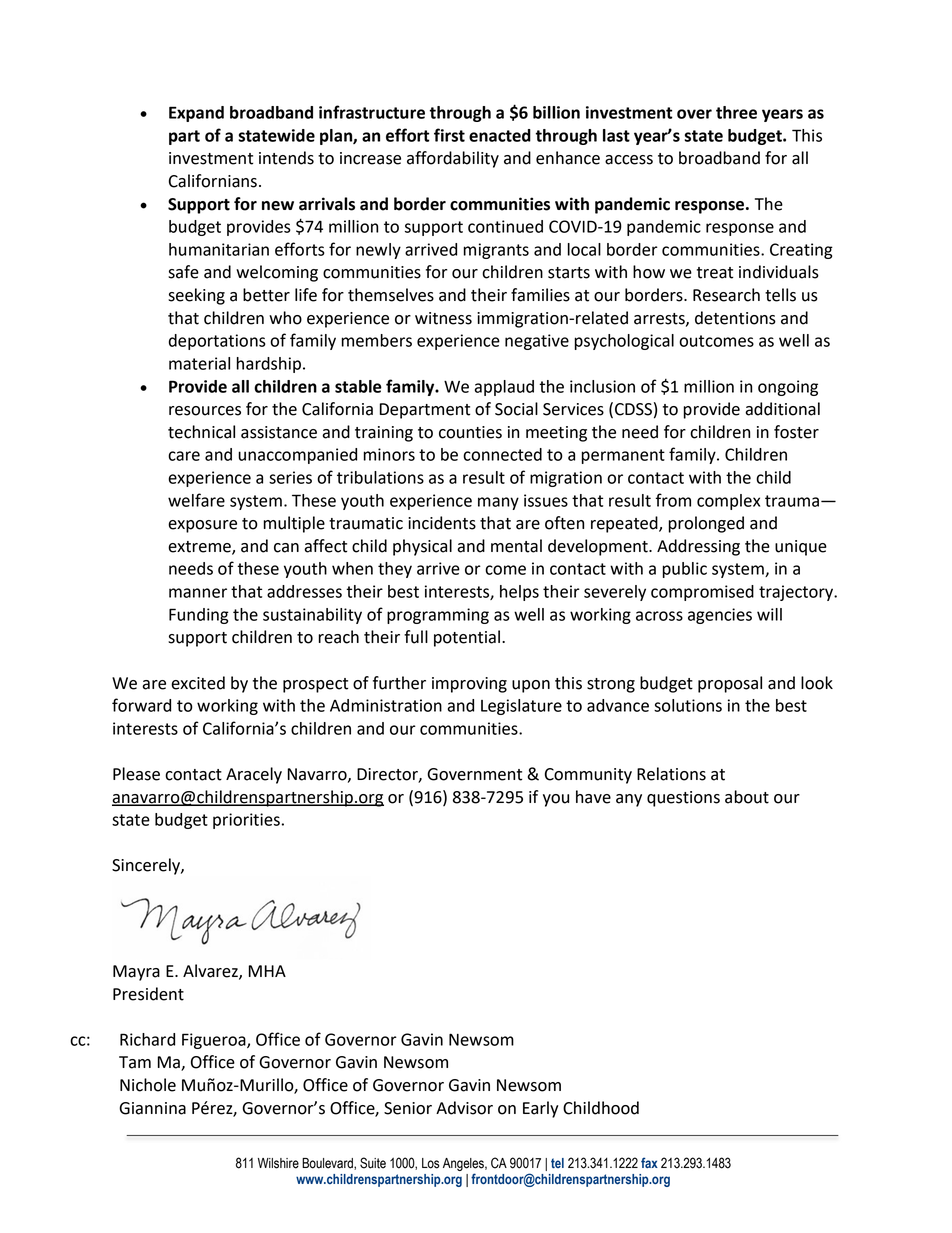  Describe the element at coordinates (502, 454) in the document. I see `connected` at that location.
